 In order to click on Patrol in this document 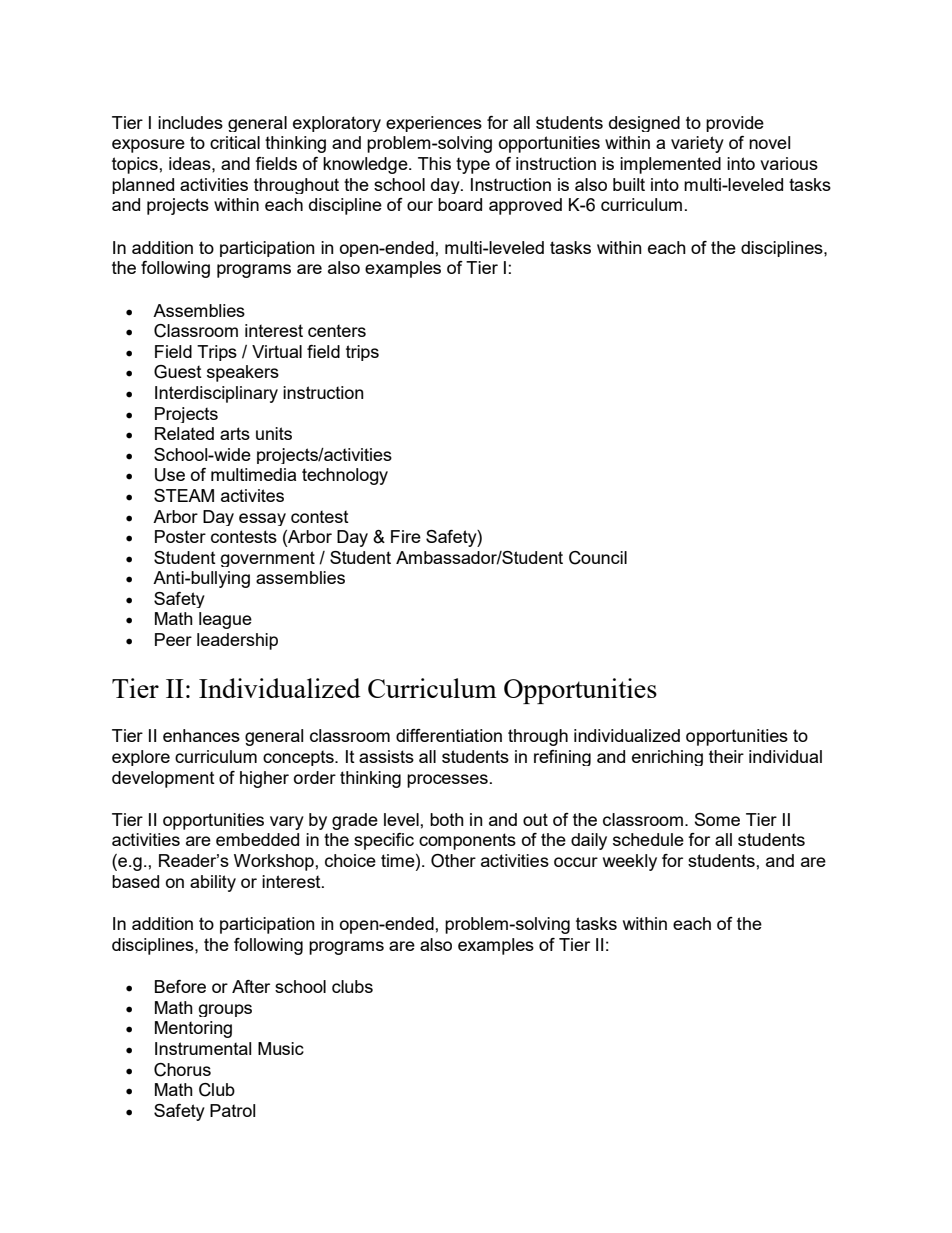, I will do `click(232, 1110)`.
